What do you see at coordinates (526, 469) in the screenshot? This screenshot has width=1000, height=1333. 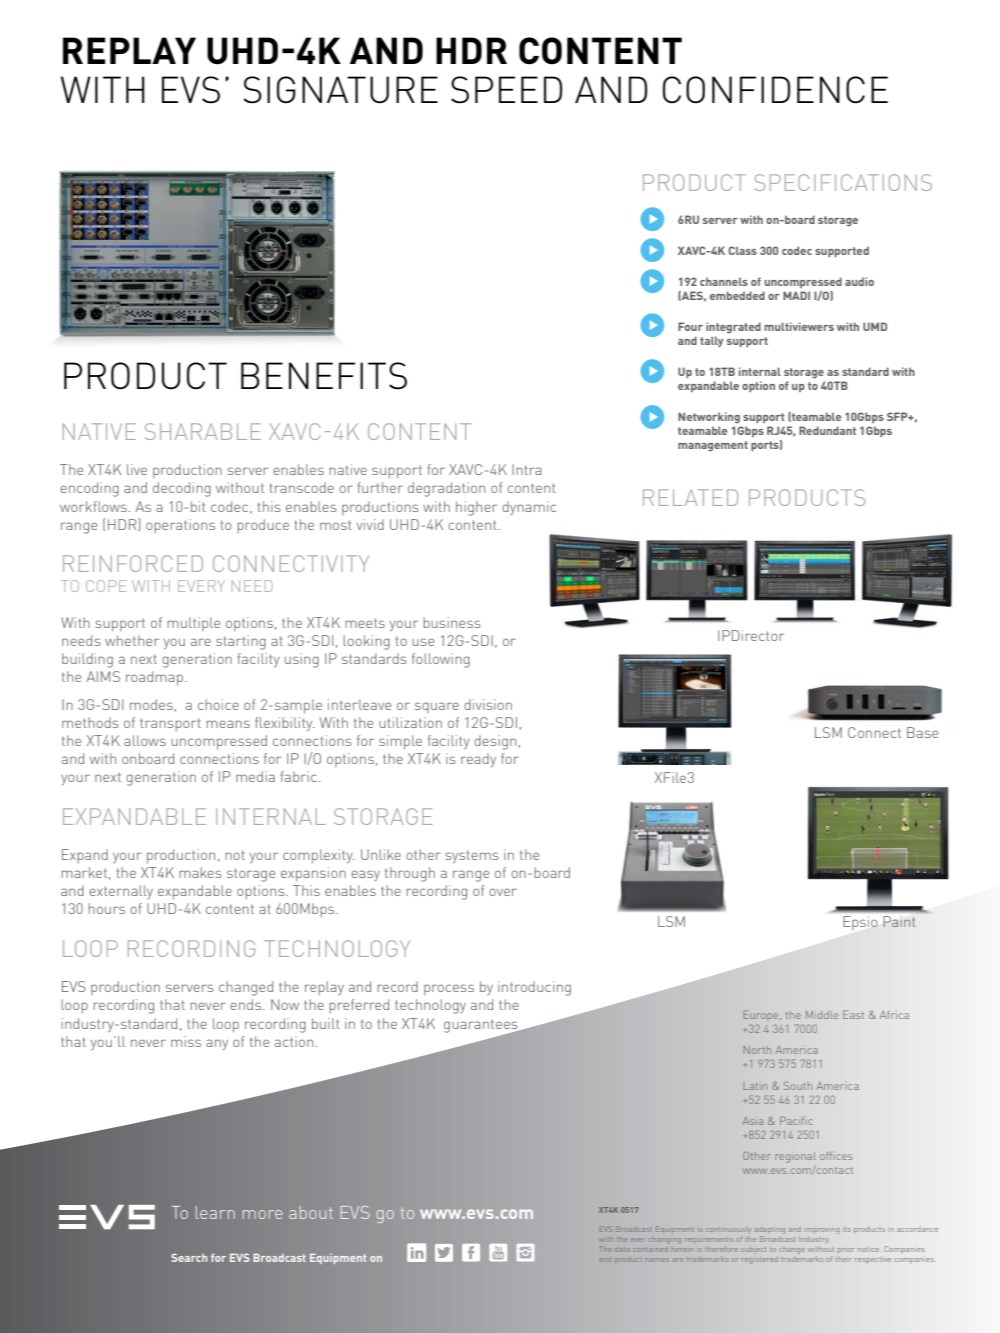 I see `Intra` at bounding box center [526, 469].
